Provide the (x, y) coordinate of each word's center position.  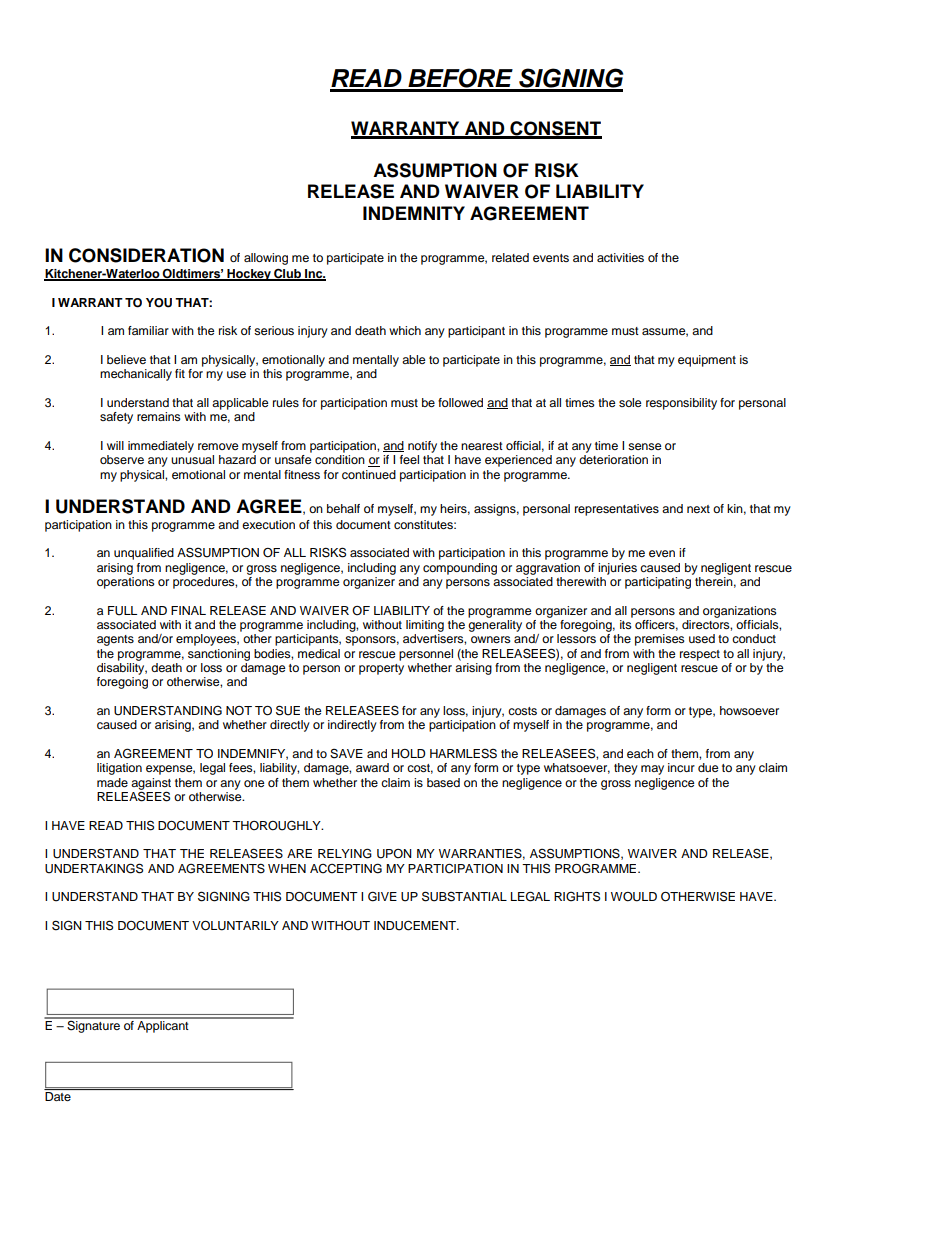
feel (409, 459)
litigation (119, 769)
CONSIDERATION (146, 255)
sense (645, 446)
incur (681, 767)
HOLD (409, 754)
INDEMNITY (414, 213)
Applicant (163, 1025)
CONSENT (555, 129)
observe (122, 459)
